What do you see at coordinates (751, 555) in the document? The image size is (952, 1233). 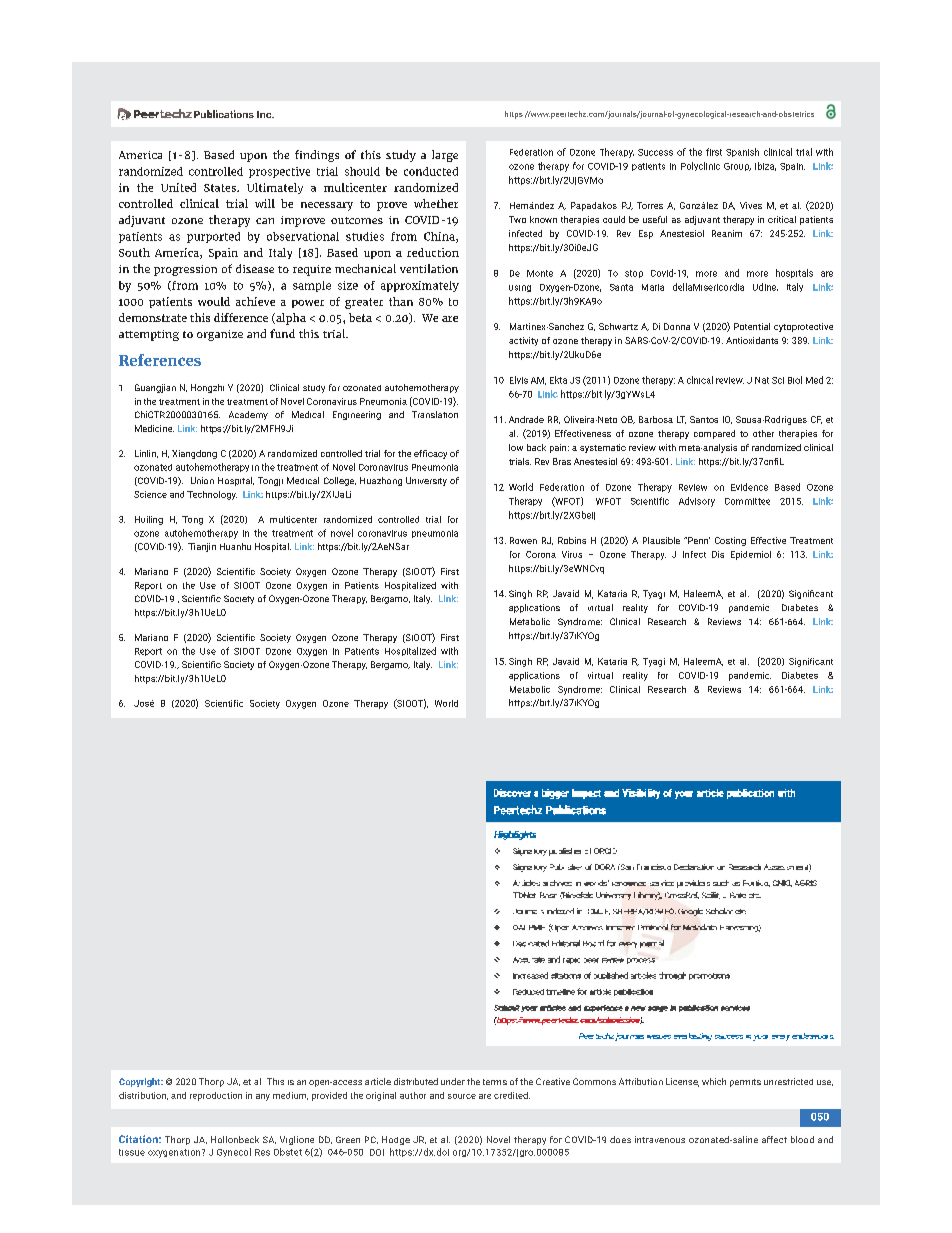 I see `Epidemiol` at bounding box center [751, 555].
